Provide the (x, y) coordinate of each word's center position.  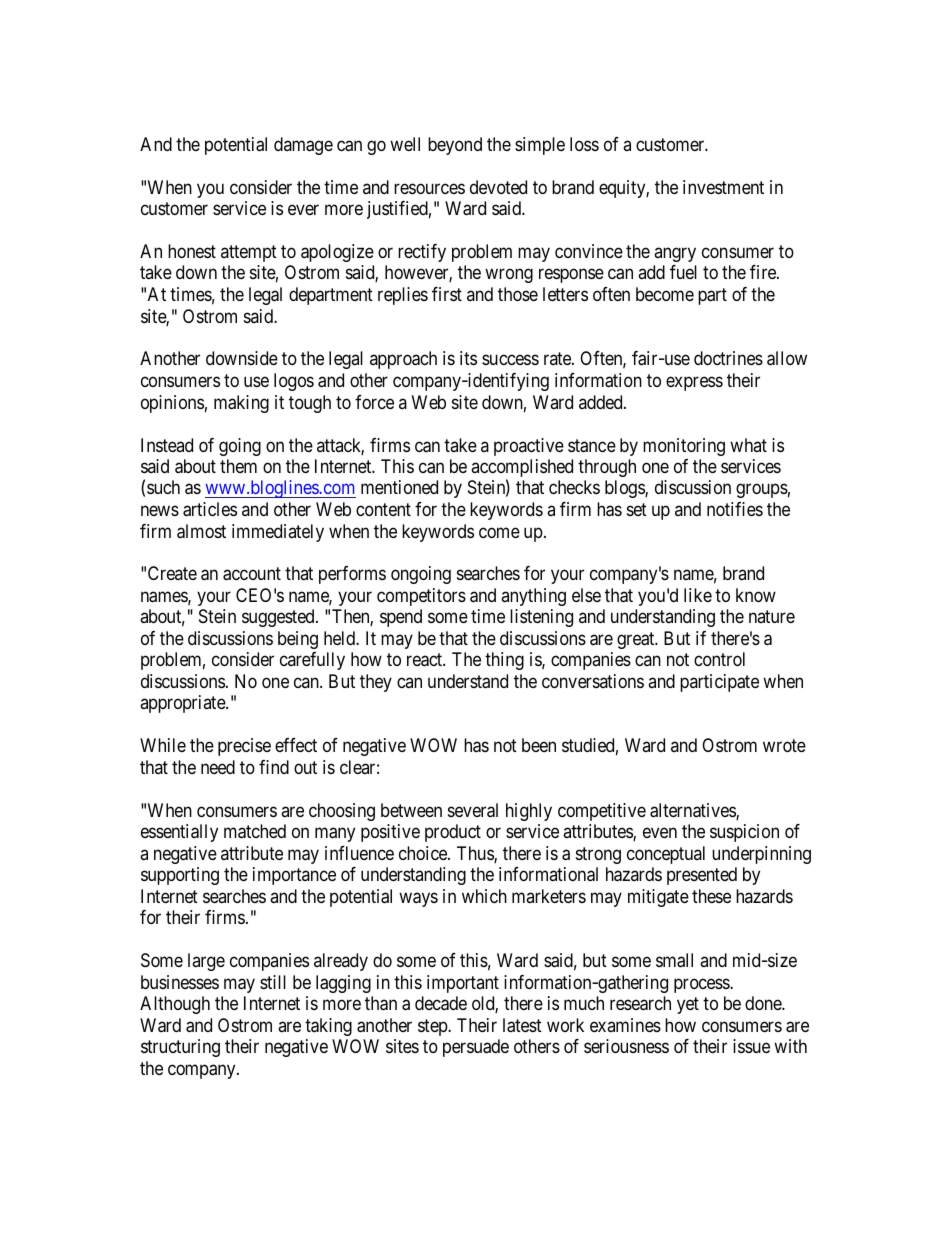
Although (175, 1005)
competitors (421, 597)
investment (723, 187)
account (252, 574)
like (698, 595)
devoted (498, 187)
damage (303, 146)
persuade (476, 1048)
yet (688, 1005)
